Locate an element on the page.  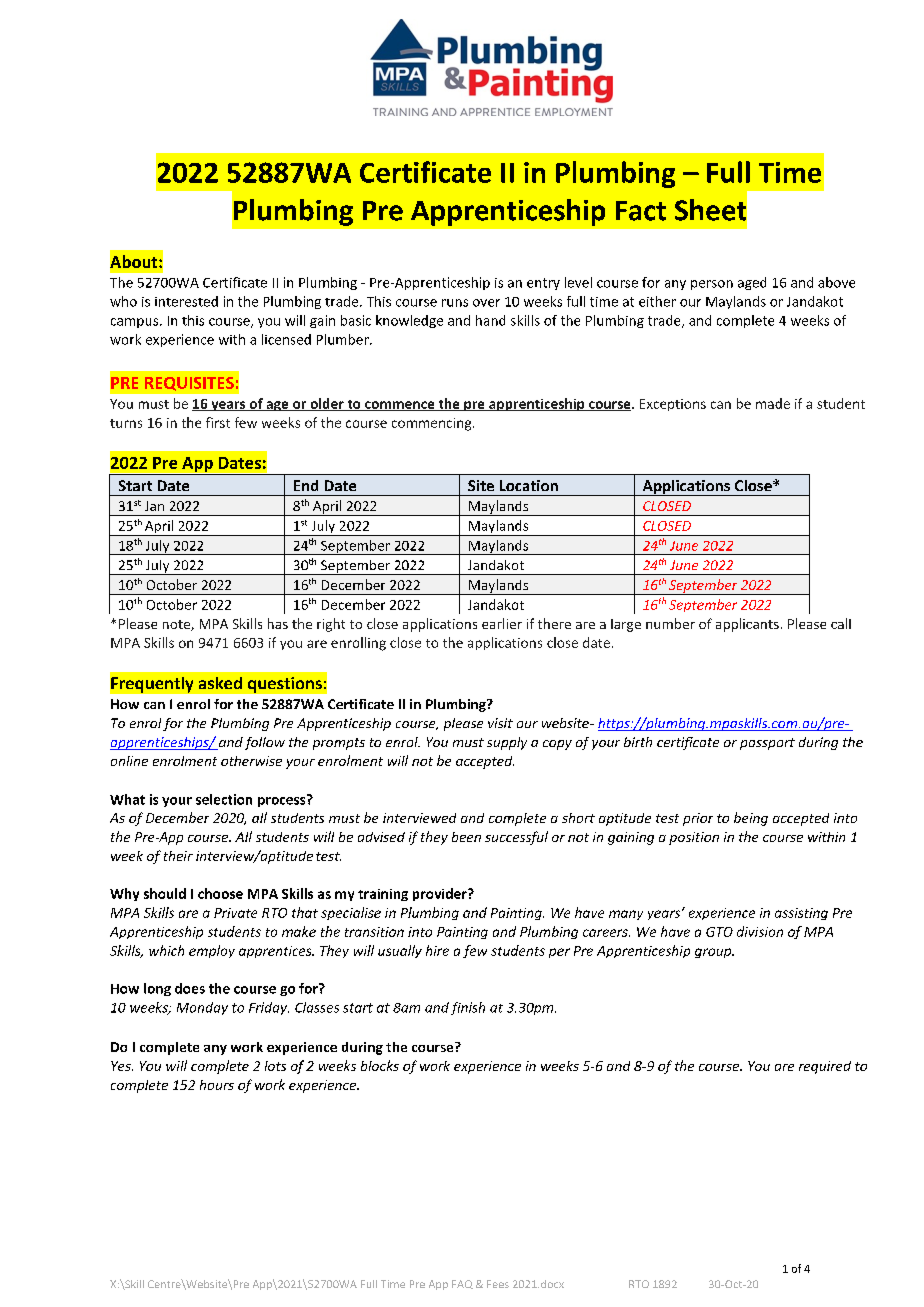
hours is located at coordinates (217, 1085).
